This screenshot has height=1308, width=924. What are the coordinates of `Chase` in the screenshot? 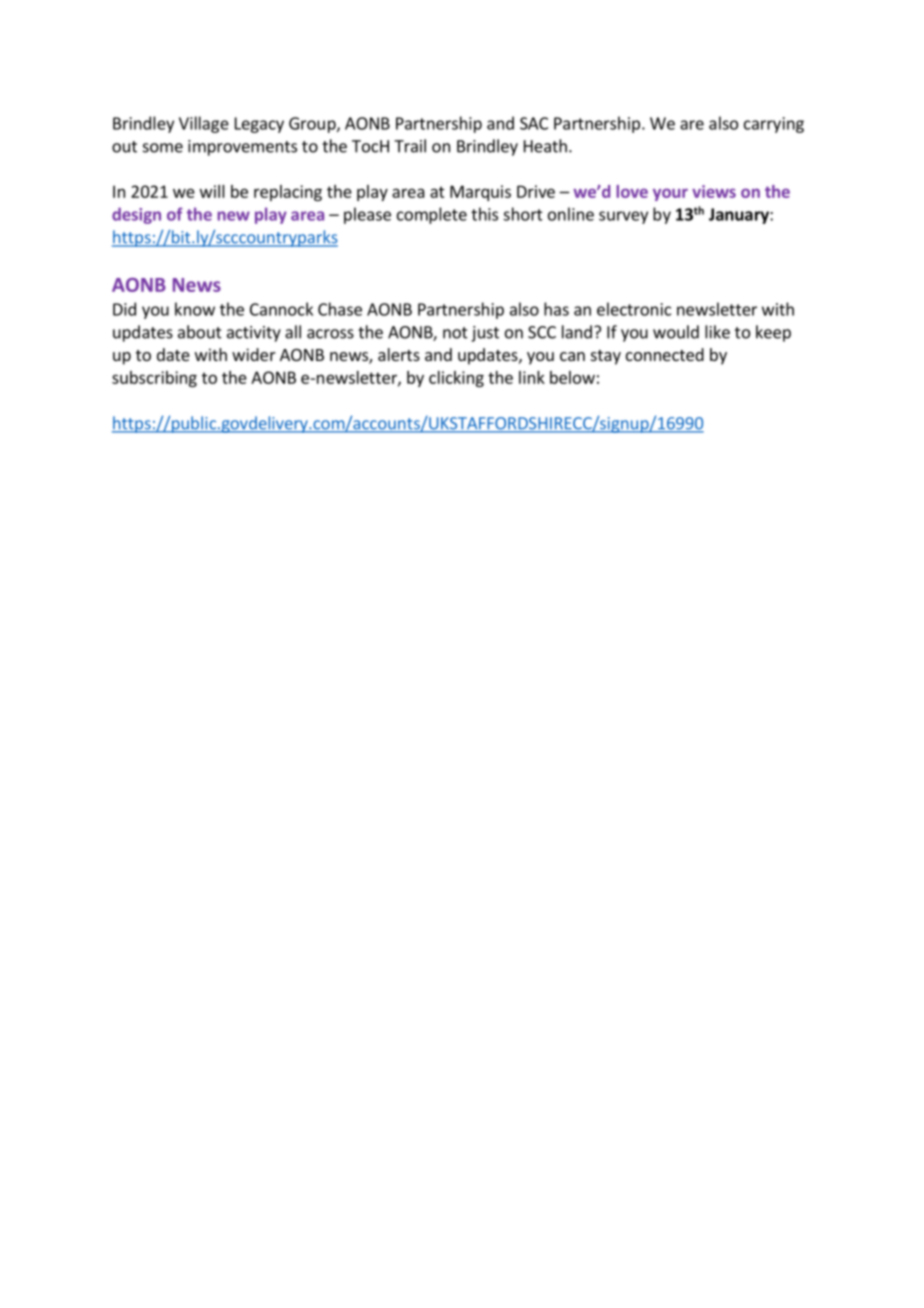 It's located at (340, 309).
